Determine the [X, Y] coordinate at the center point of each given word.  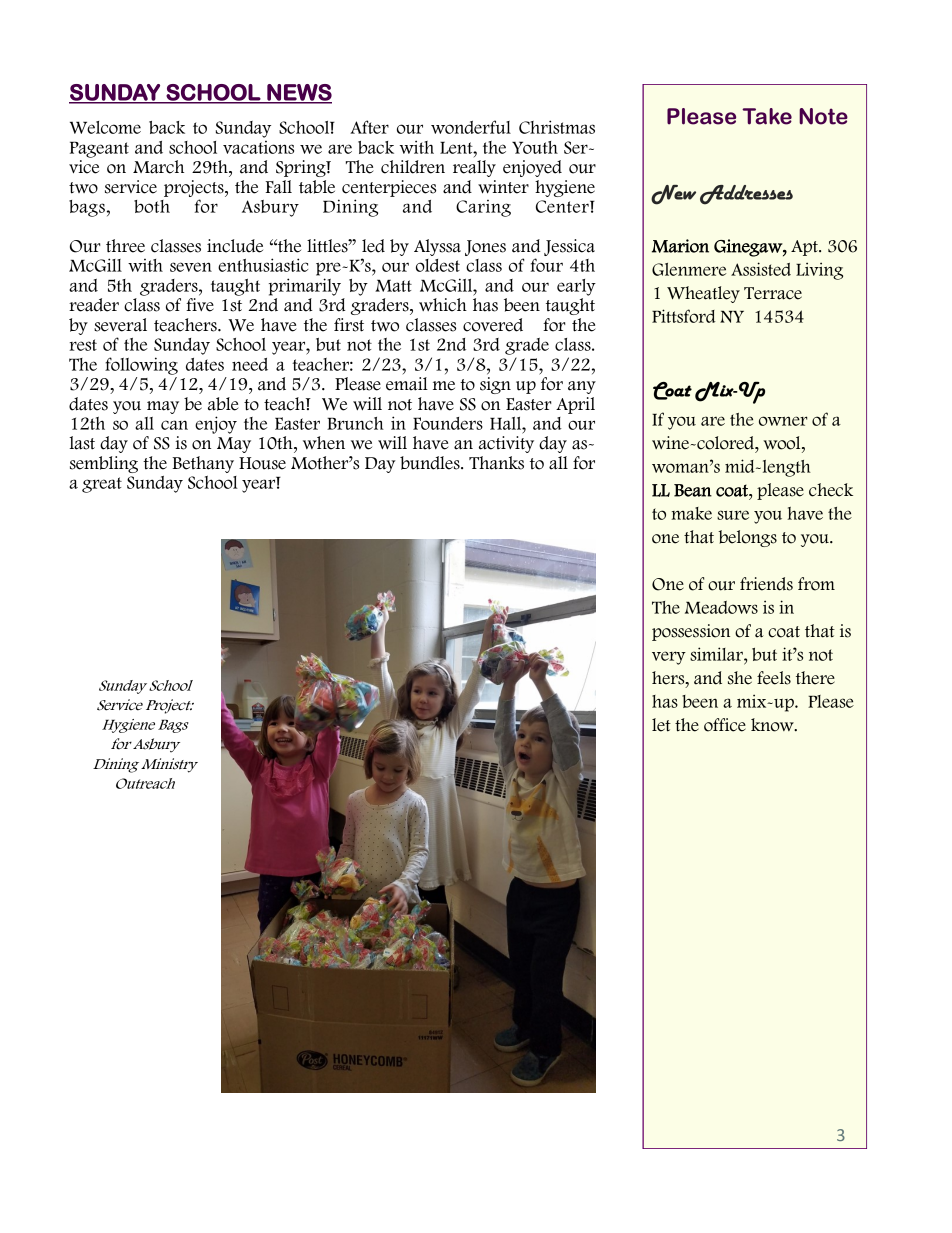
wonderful [471, 127]
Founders [448, 423]
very [669, 658]
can [174, 425]
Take [767, 116]
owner [783, 421]
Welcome [105, 127]
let [661, 725]
